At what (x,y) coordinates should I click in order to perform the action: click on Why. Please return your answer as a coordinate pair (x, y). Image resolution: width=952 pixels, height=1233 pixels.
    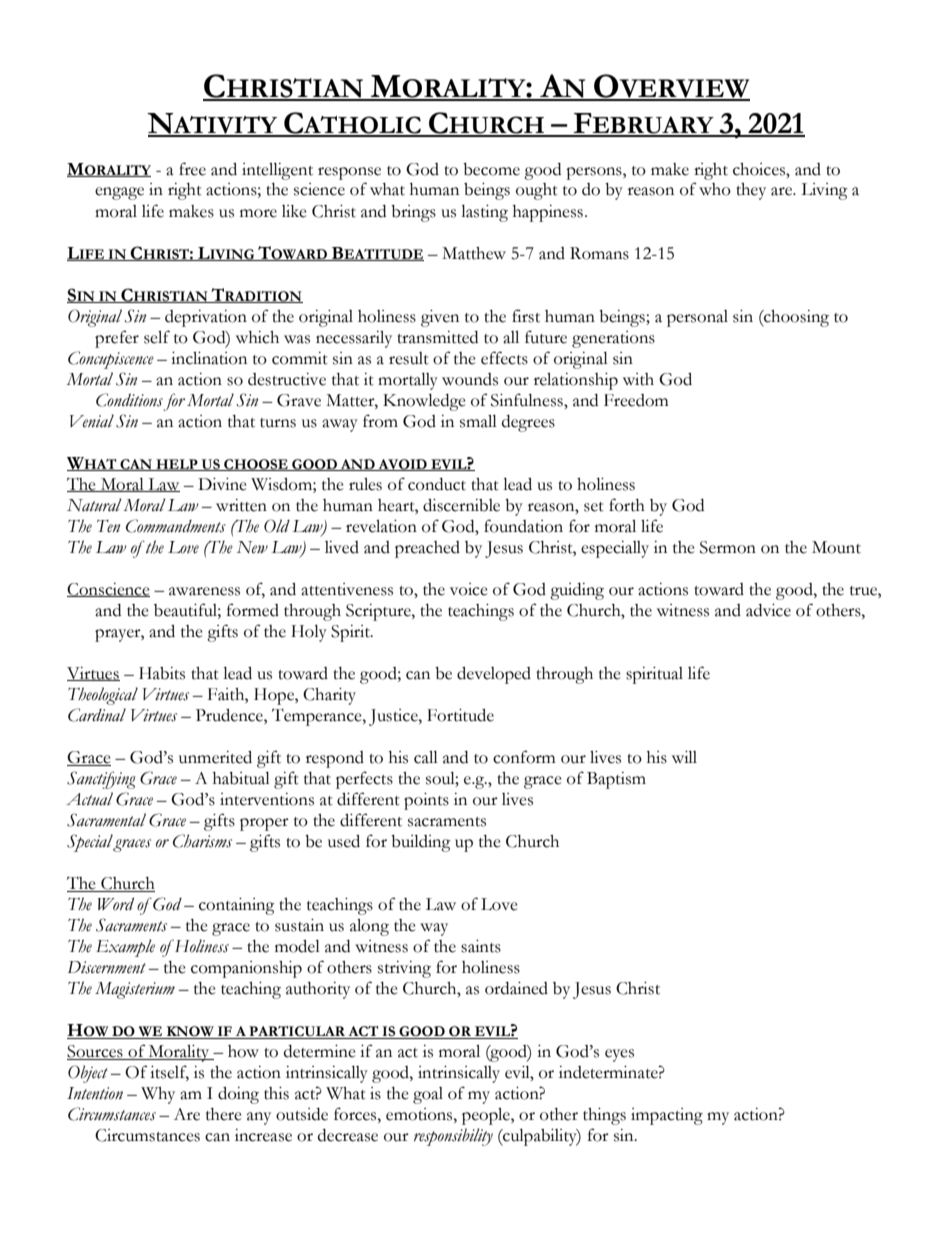
    Looking at the image, I should click on (158, 1095).
